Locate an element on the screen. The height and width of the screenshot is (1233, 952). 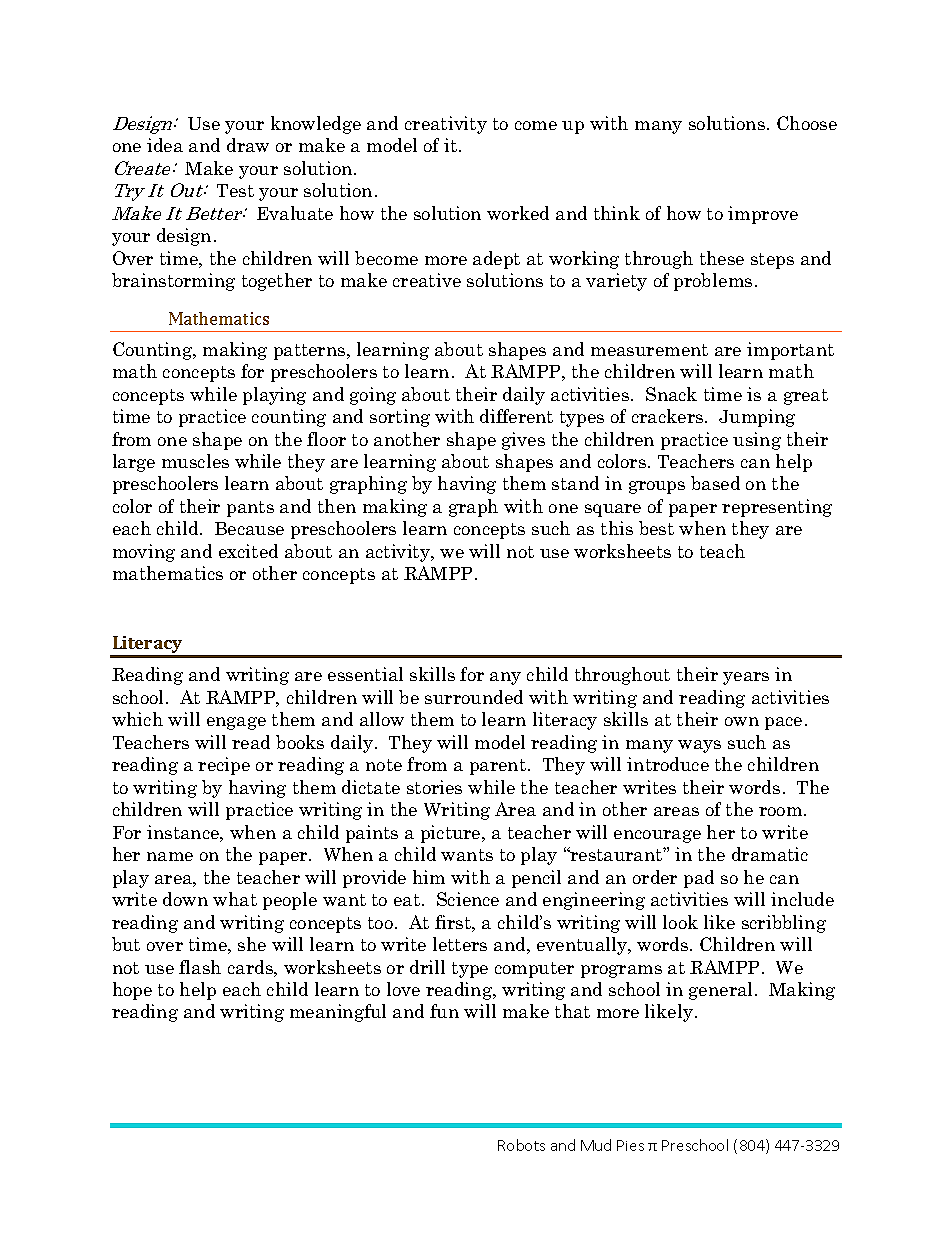
based is located at coordinates (715, 483).
